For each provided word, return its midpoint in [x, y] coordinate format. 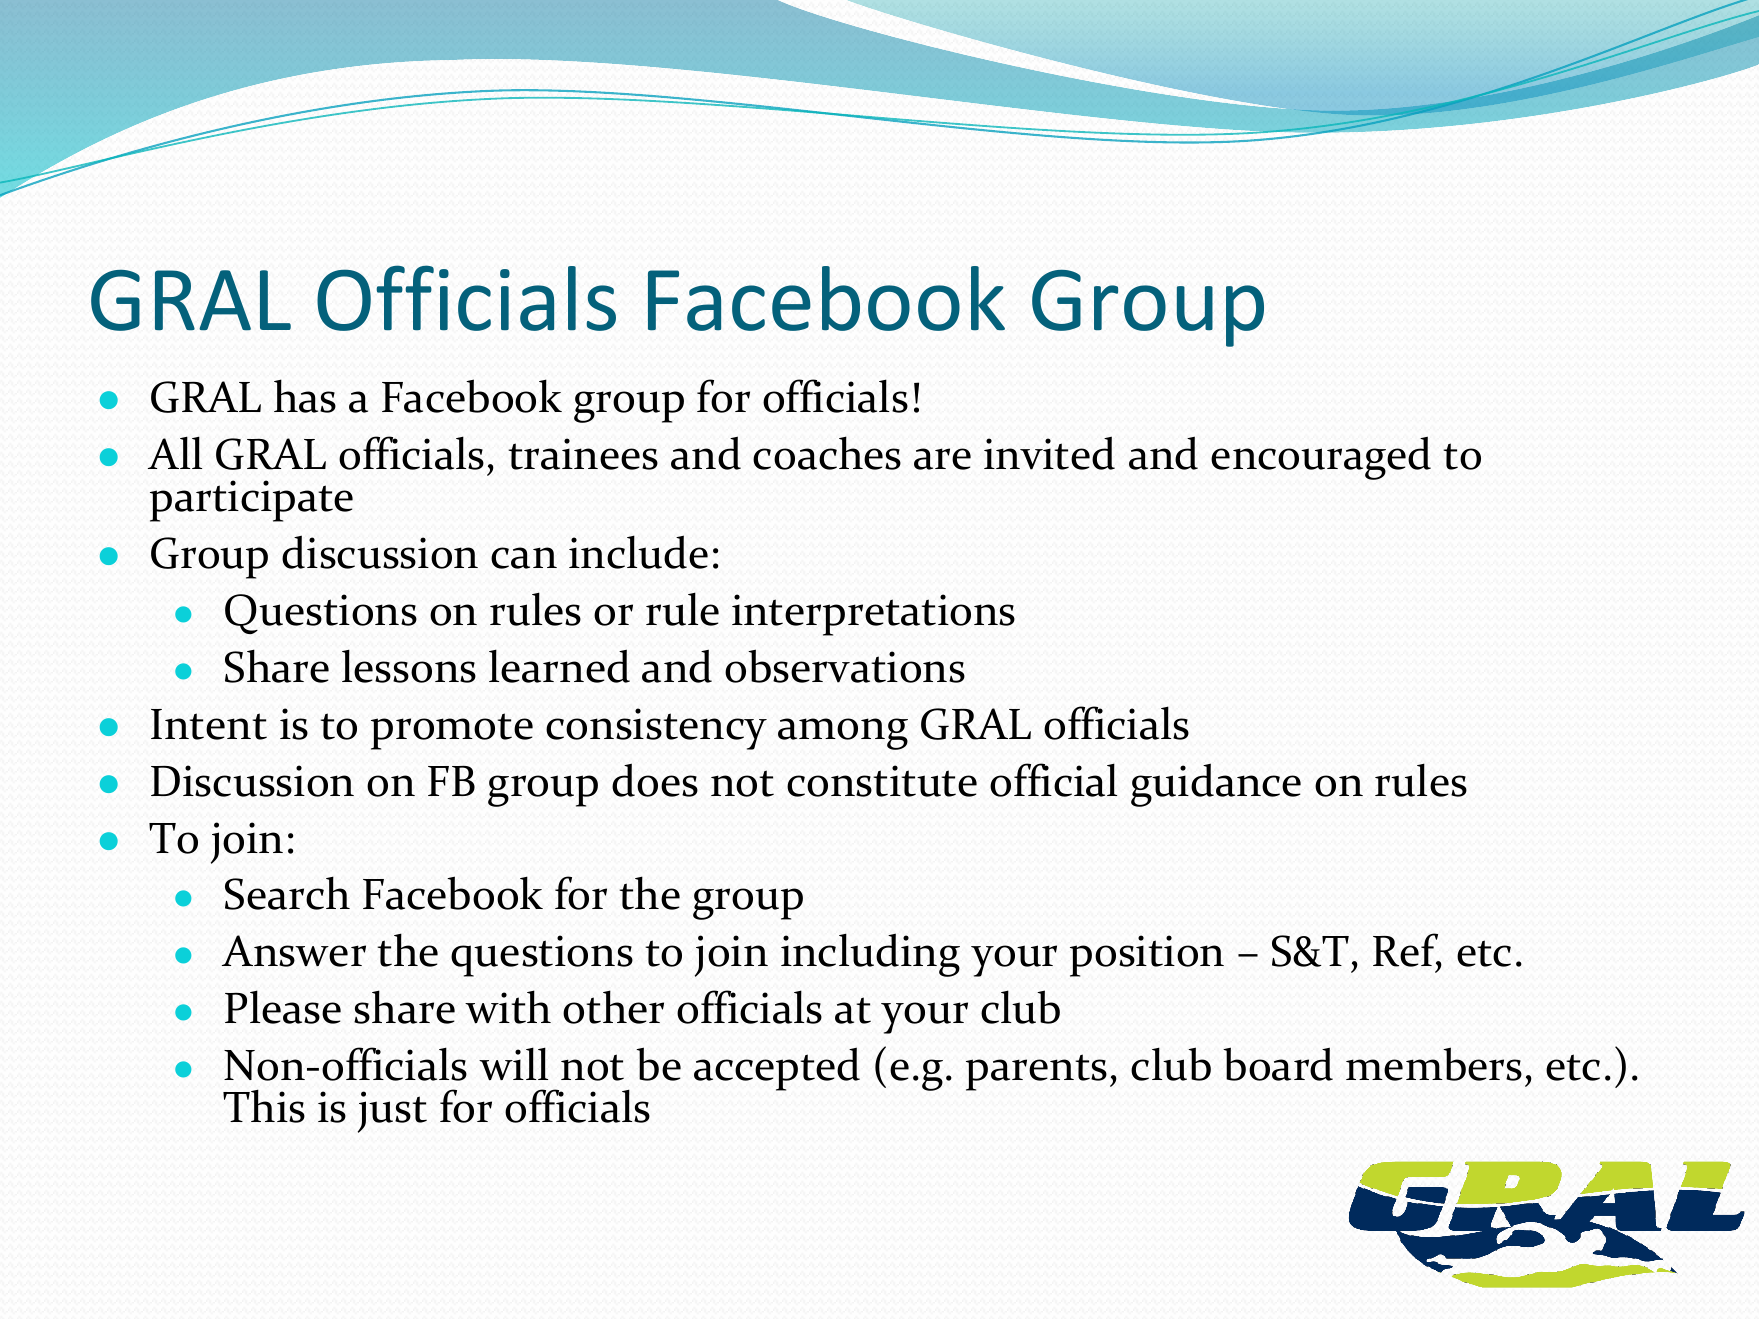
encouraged [1321, 458]
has [305, 396]
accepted [777, 1069]
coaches [827, 453]
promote [452, 731]
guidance [1216, 785]
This [264, 1106]
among [843, 734]
